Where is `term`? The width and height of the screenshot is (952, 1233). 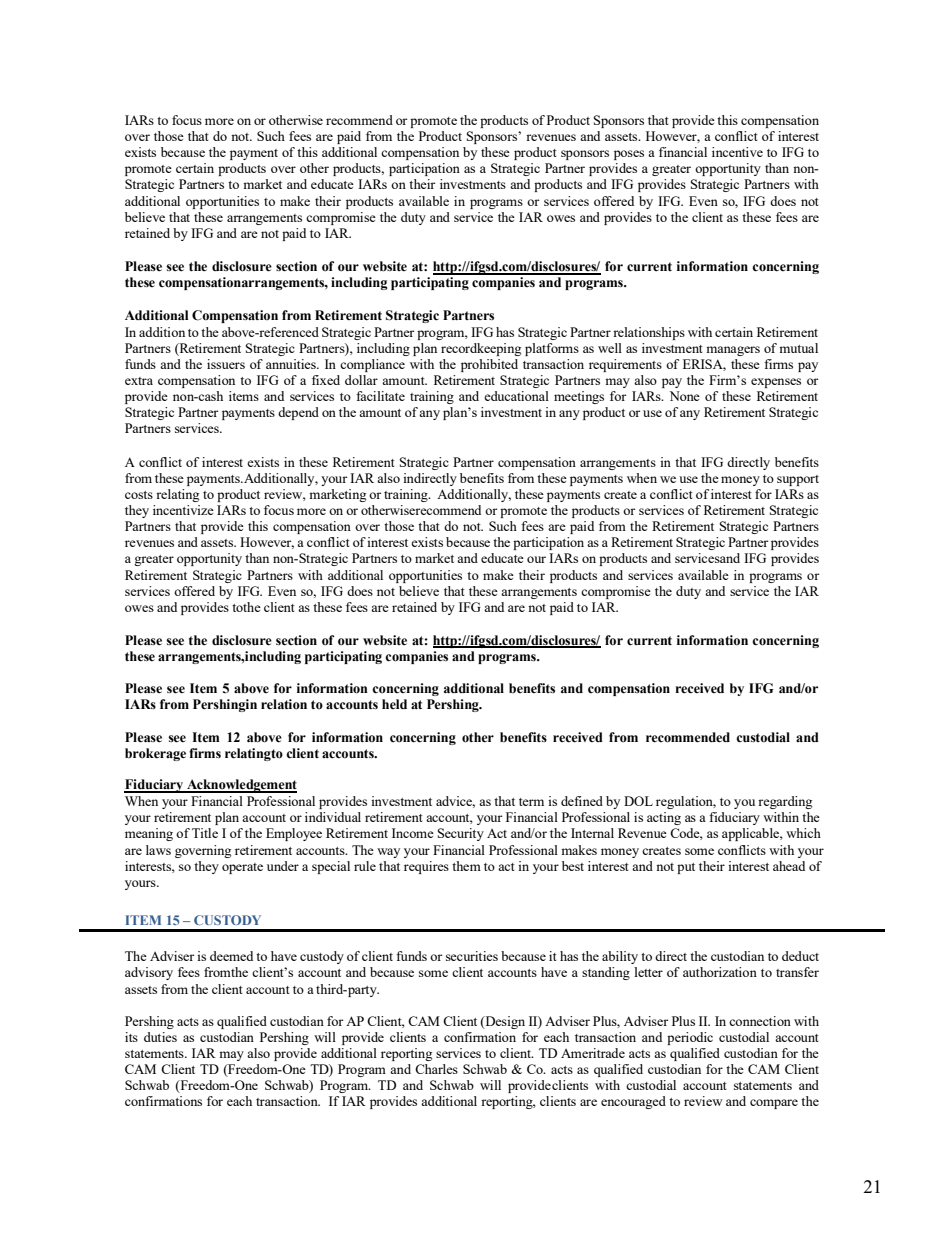
term is located at coordinates (531, 802).
